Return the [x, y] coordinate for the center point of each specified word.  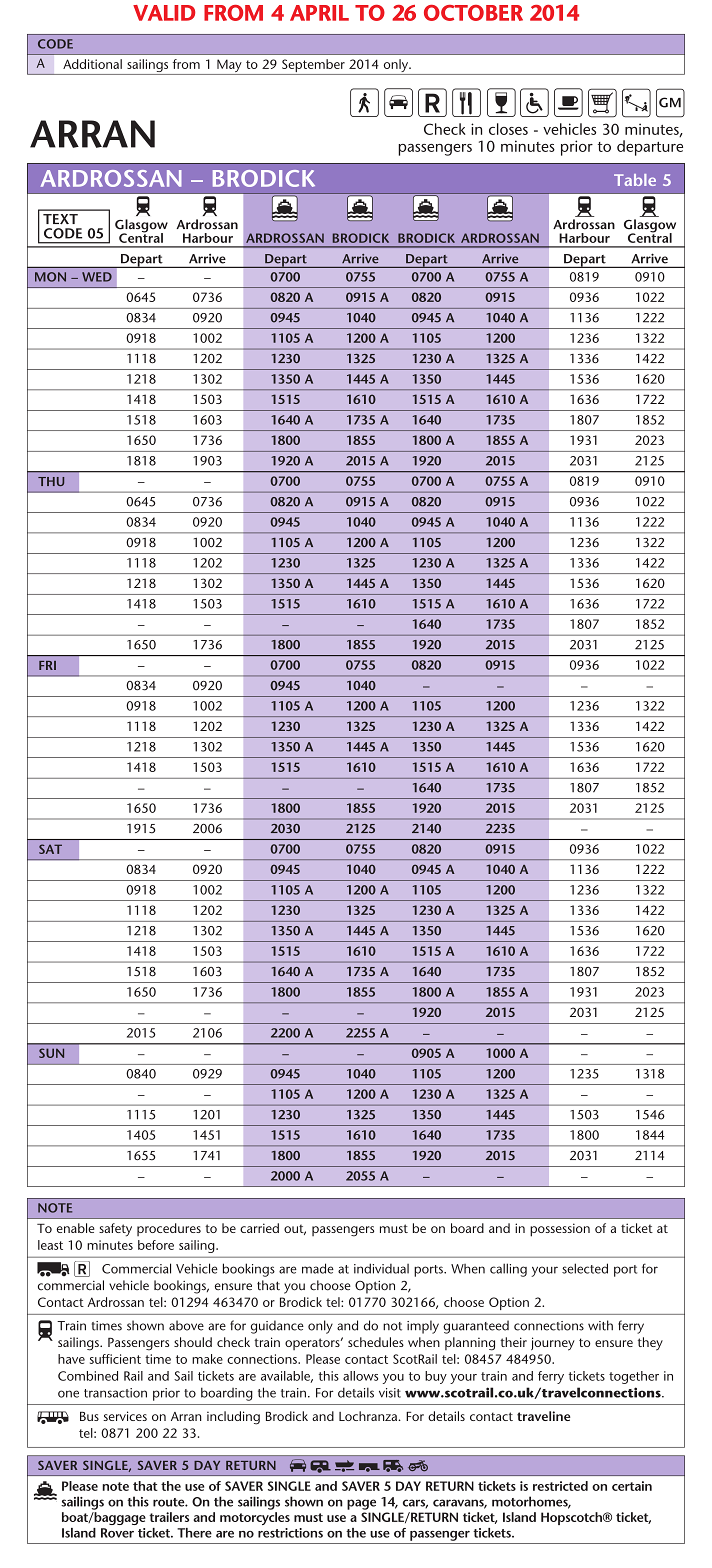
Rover [117, 1533]
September [313, 67]
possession [560, 1230]
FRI [47, 665]
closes [508, 129]
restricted [560, 1486]
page [361, 1504]
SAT [50, 849]
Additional [92, 64]
